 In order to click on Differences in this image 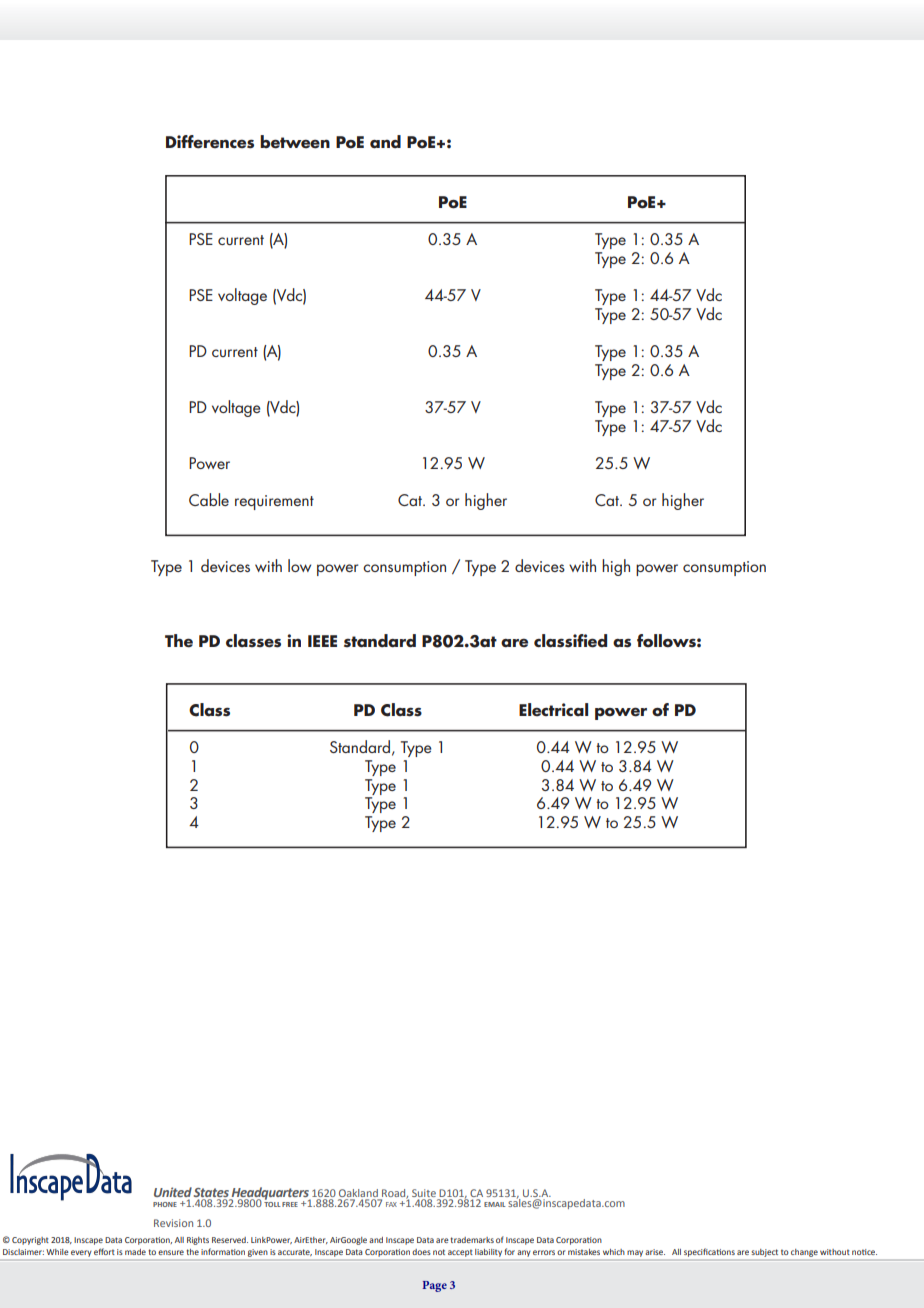, I will do `click(210, 142)`.
